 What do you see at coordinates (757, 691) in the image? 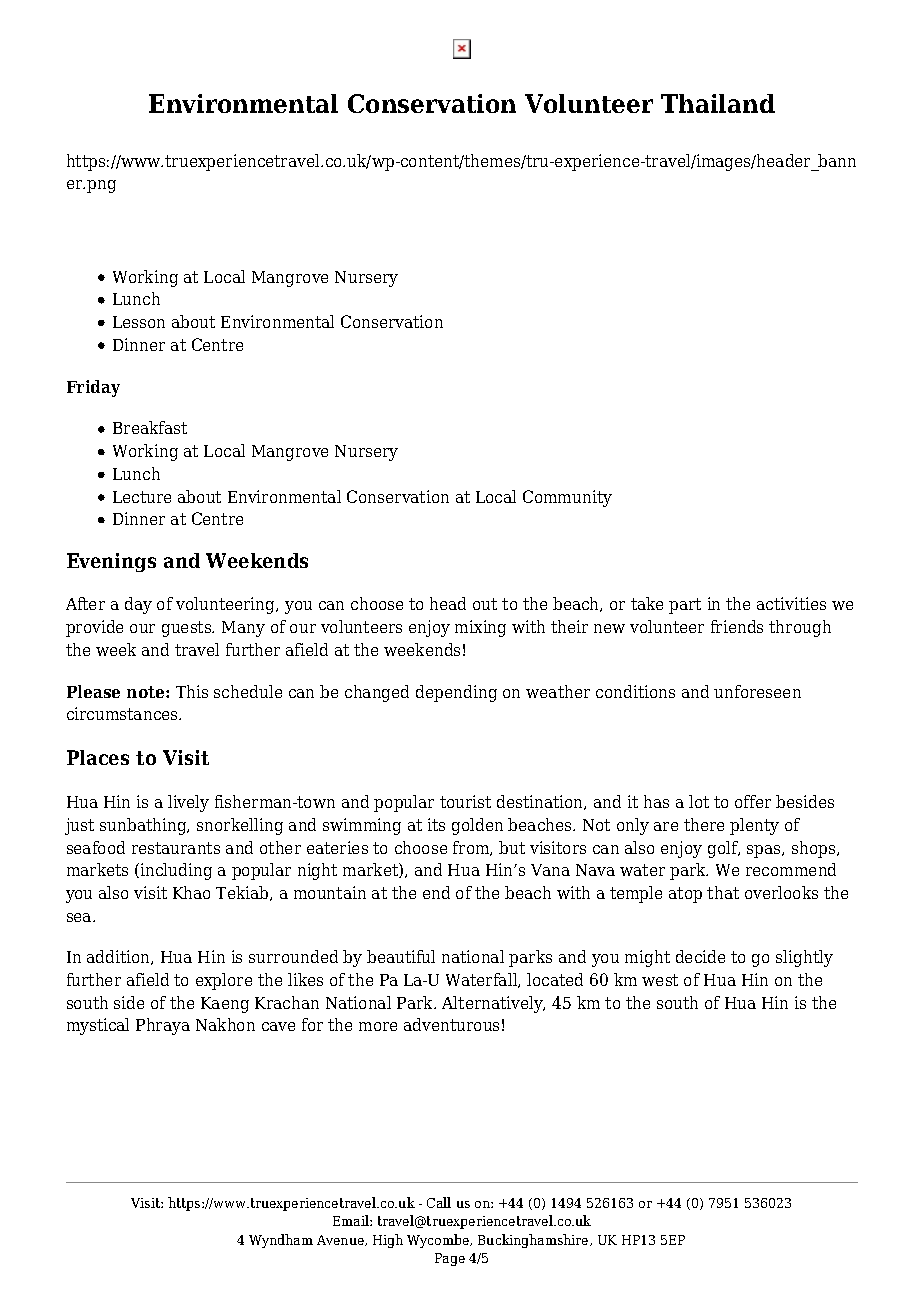
I see `unforeseen` at bounding box center [757, 691].
